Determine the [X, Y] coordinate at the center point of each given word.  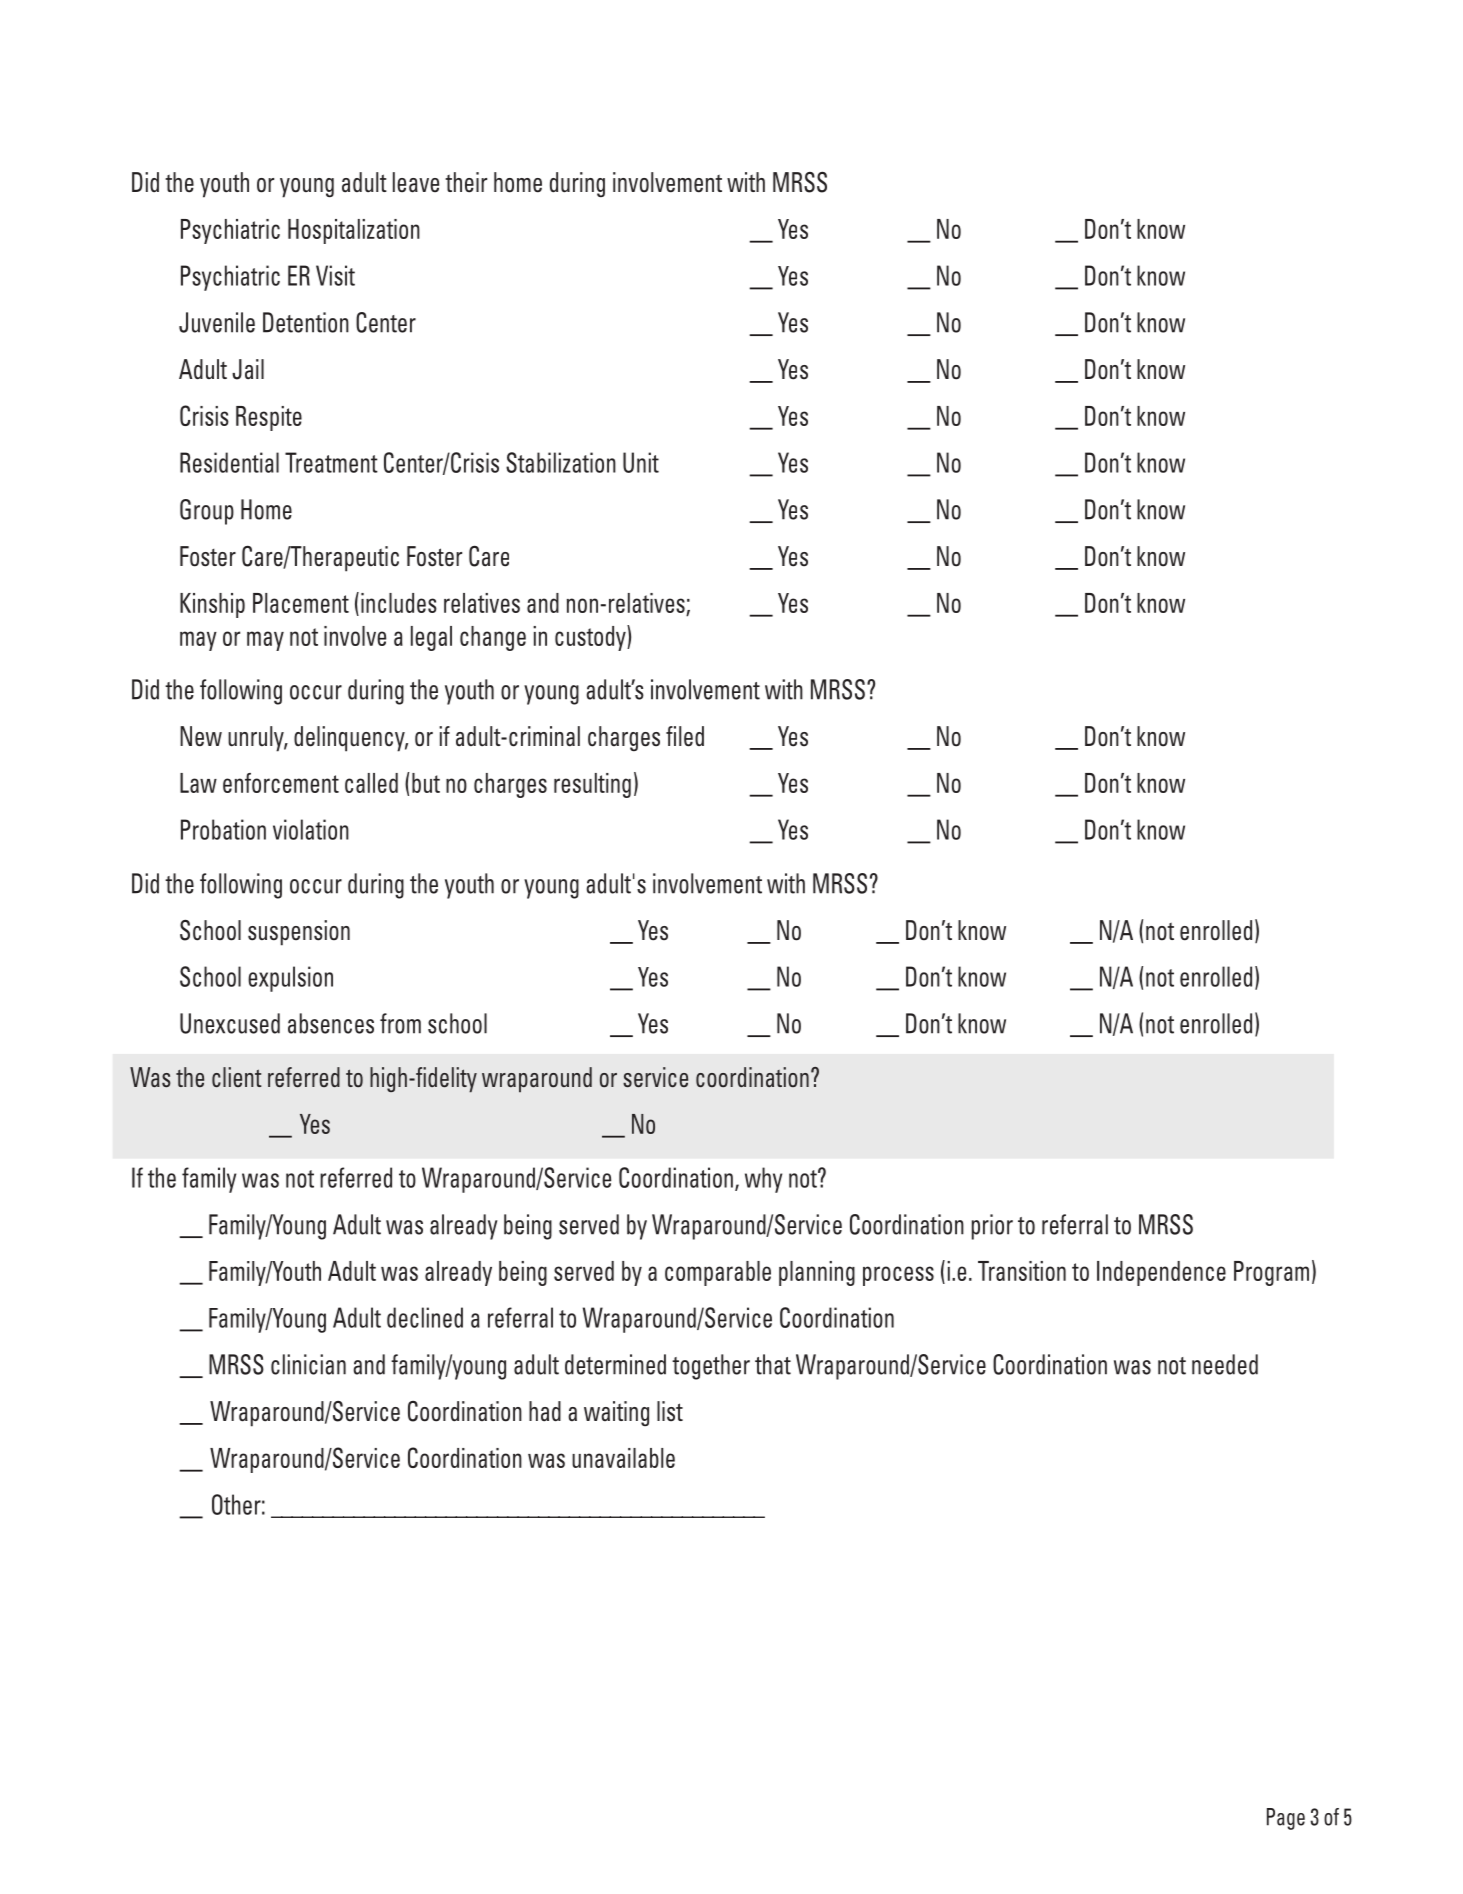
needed [1225, 1364]
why [763, 1180]
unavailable [623, 1458]
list [670, 1411]
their [466, 182]
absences [331, 1023]
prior [992, 1227]
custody [591, 638]
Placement [301, 603]
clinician [308, 1364]
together [711, 1367]
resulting [592, 785]
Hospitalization [354, 231]
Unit [641, 462]
